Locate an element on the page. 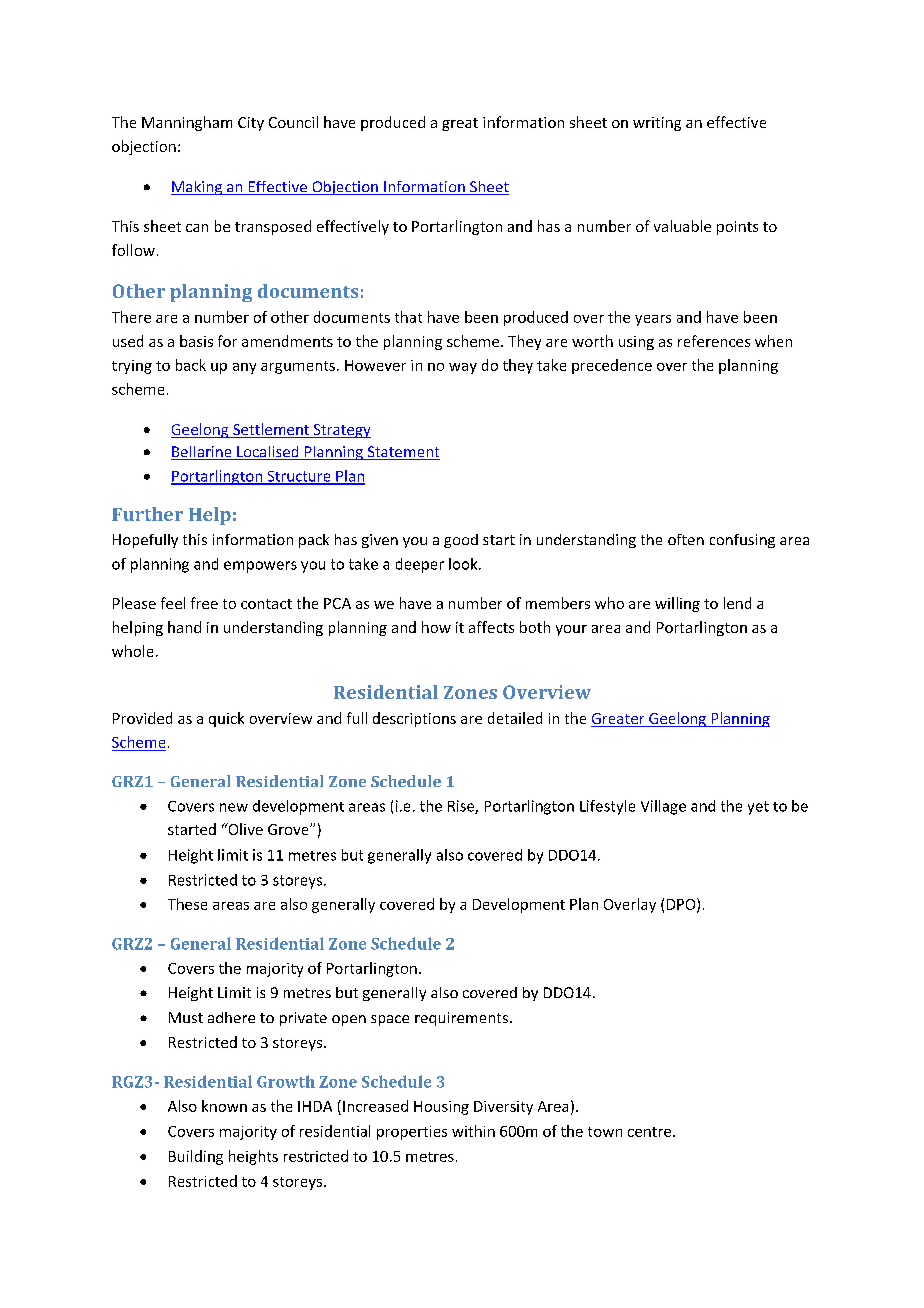  way is located at coordinates (463, 368).
